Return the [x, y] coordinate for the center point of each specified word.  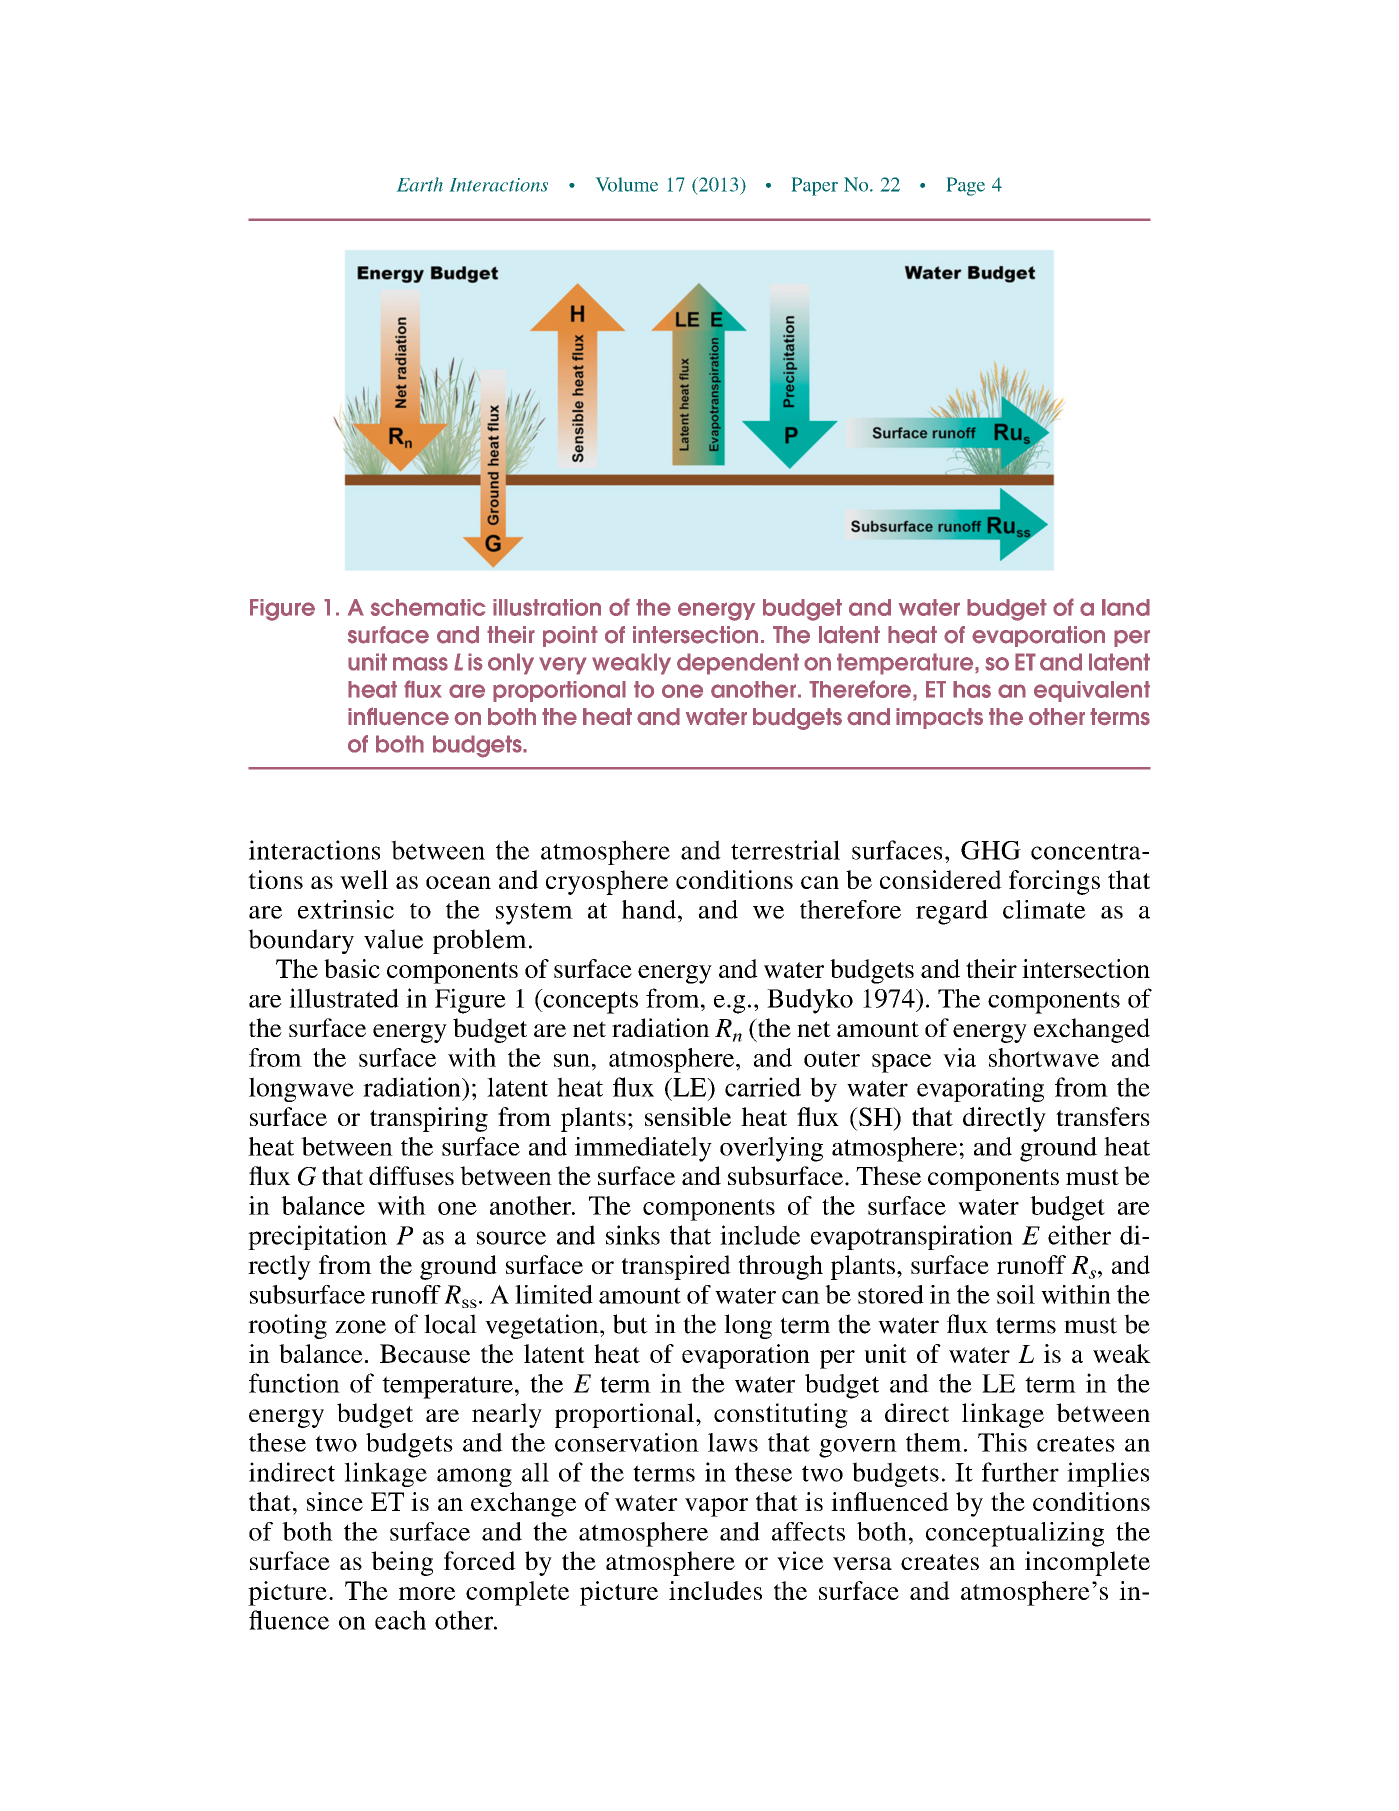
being [402, 1563]
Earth [420, 184]
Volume [627, 184]
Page [966, 186]
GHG [991, 850]
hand [649, 909]
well [364, 879]
